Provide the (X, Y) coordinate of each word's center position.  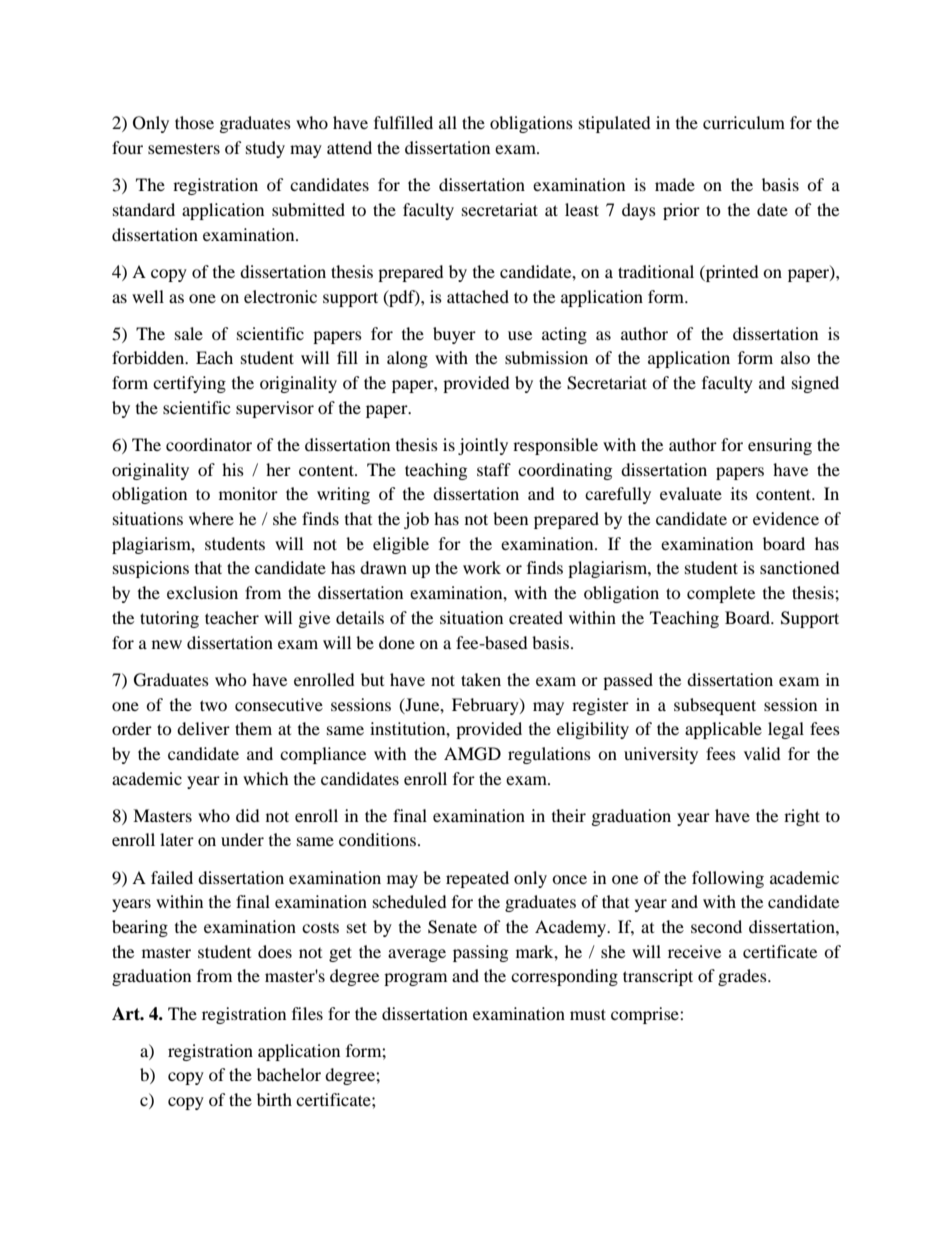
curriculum (744, 122)
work (482, 567)
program (415, 979)
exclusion (202, 592)
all (448, 122)
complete (721, 594)
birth (274, 1099)
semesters (184, 148)
